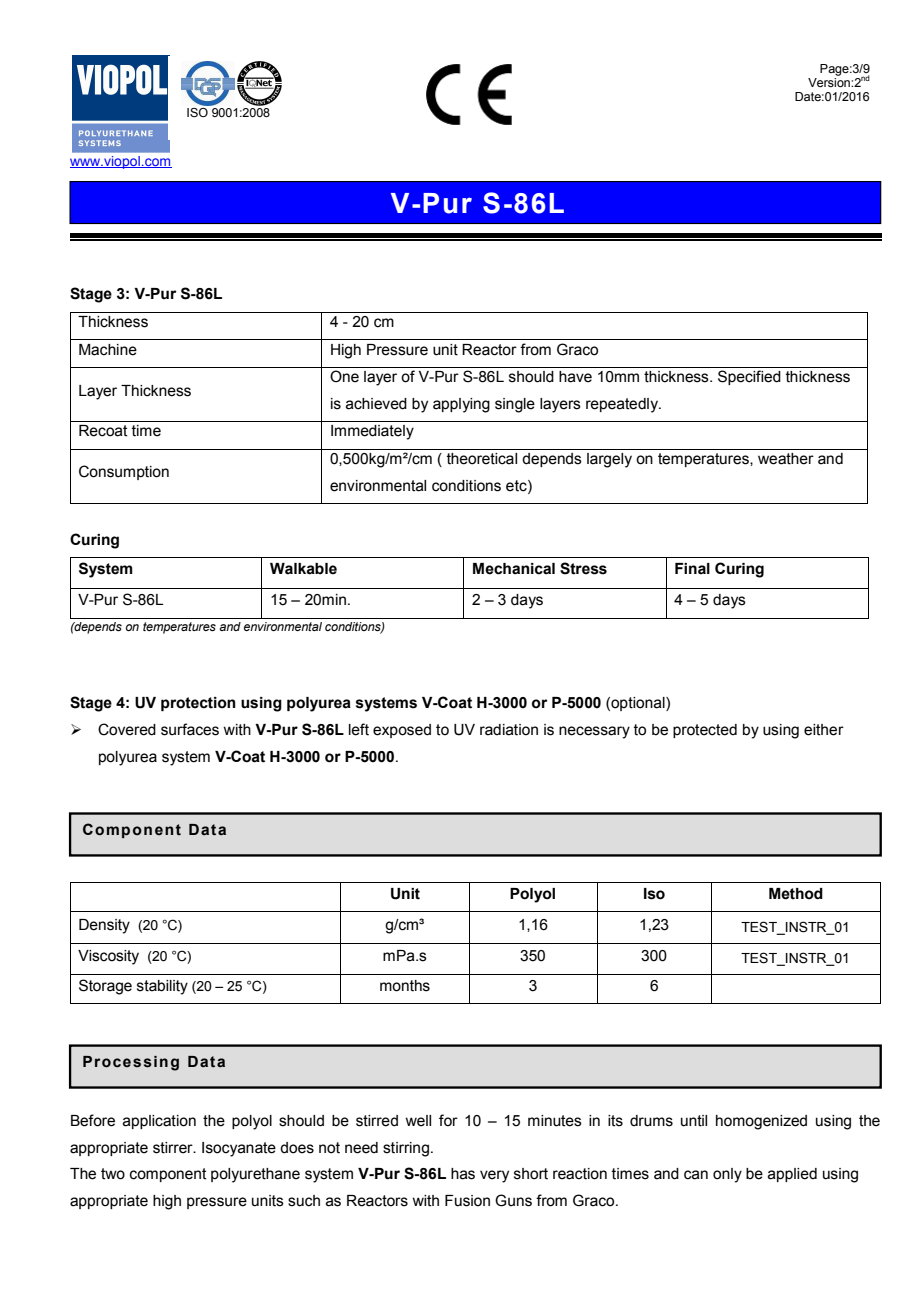 The image size is (924, 1308). I want to click on Specified, so click(749, 377).
